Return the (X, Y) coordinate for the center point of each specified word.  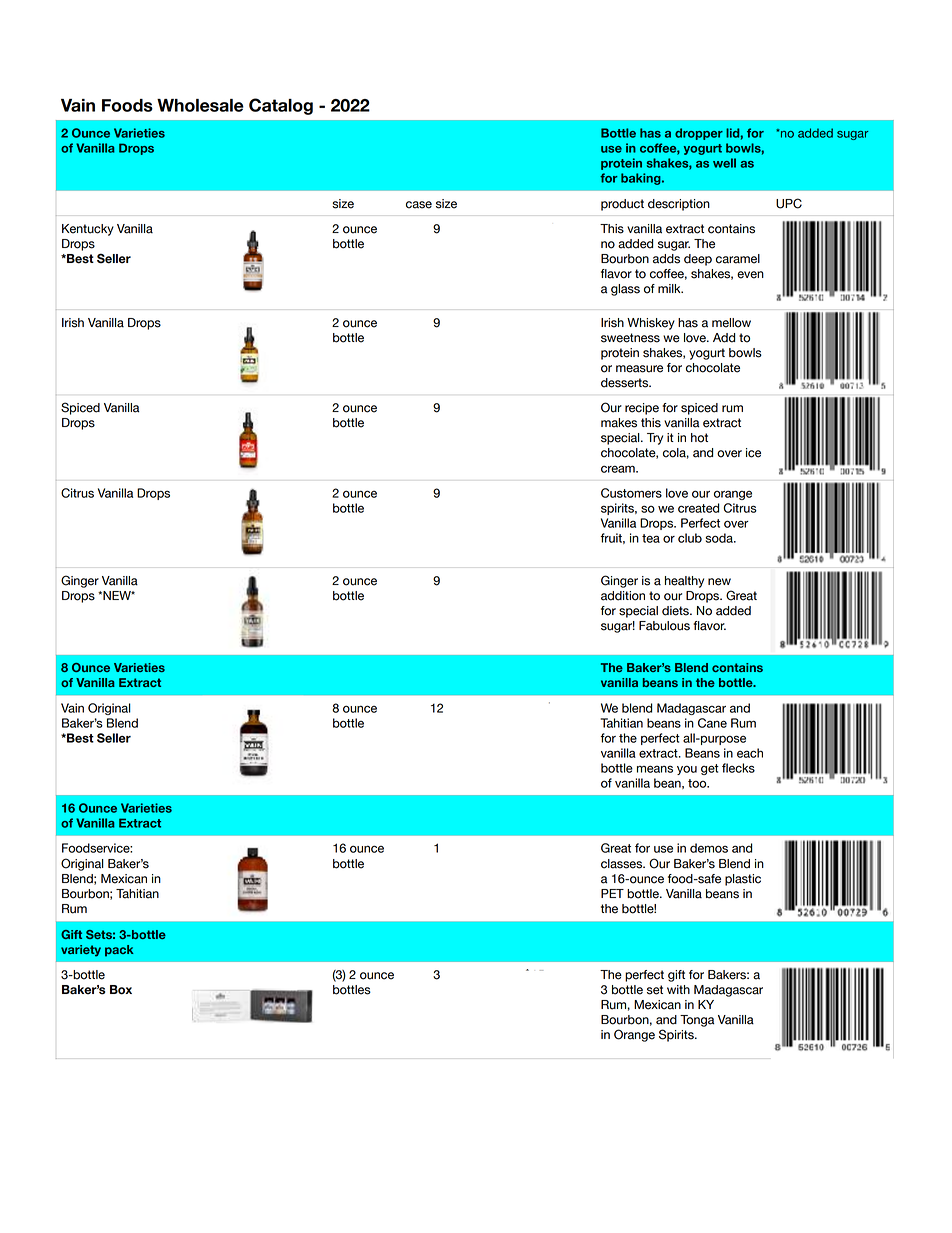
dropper (699, 134)
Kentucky (88, 230)
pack (119, 951)
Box (121, 990)
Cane (712, 723)
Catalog (281, 106)
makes (619, 423)
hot (699, 438)
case (419, 205)
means (655, 769)
